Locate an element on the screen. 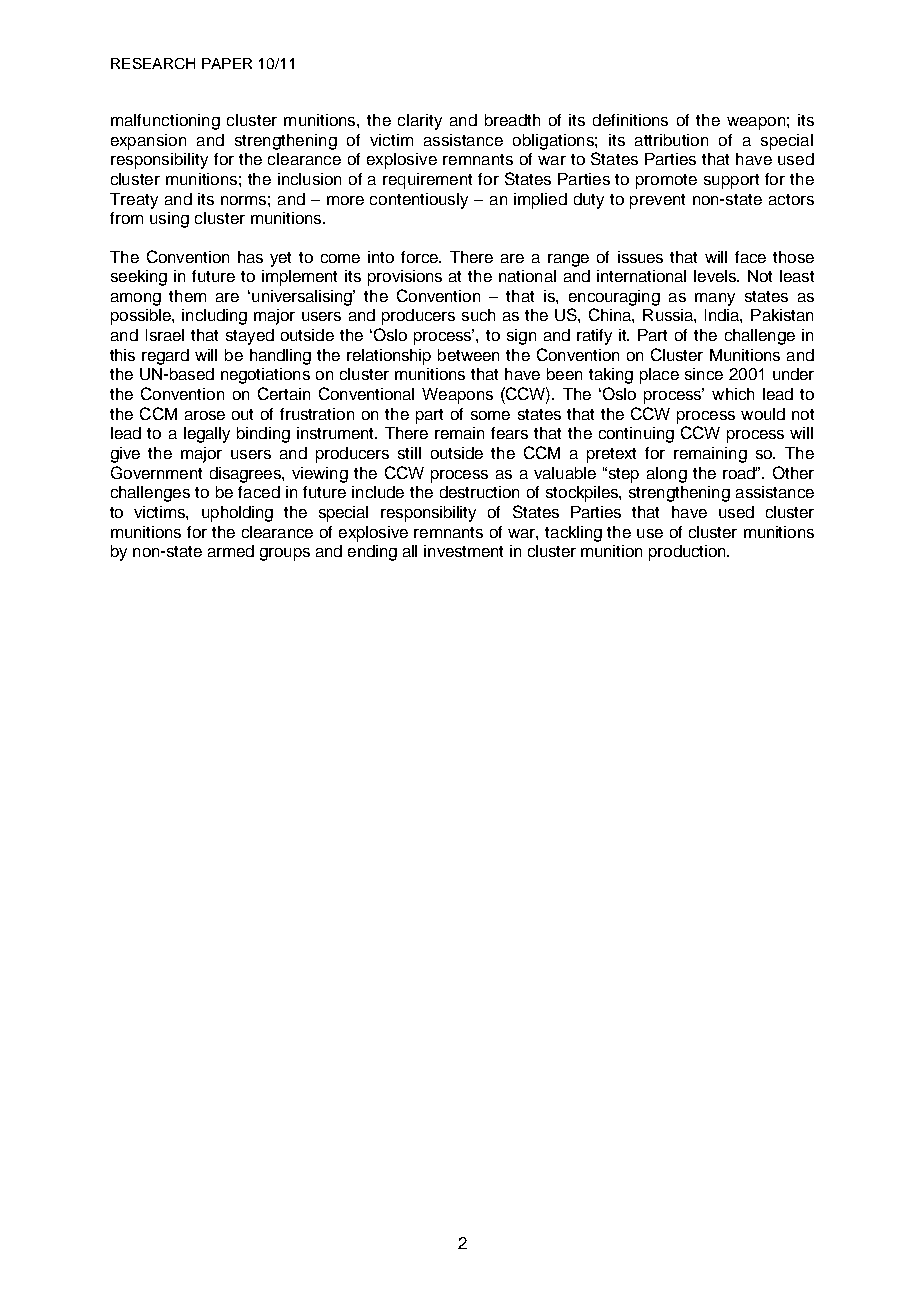 The width and height of the screenshot is (924, 1308). investment is located at coordinates (463, 551).
